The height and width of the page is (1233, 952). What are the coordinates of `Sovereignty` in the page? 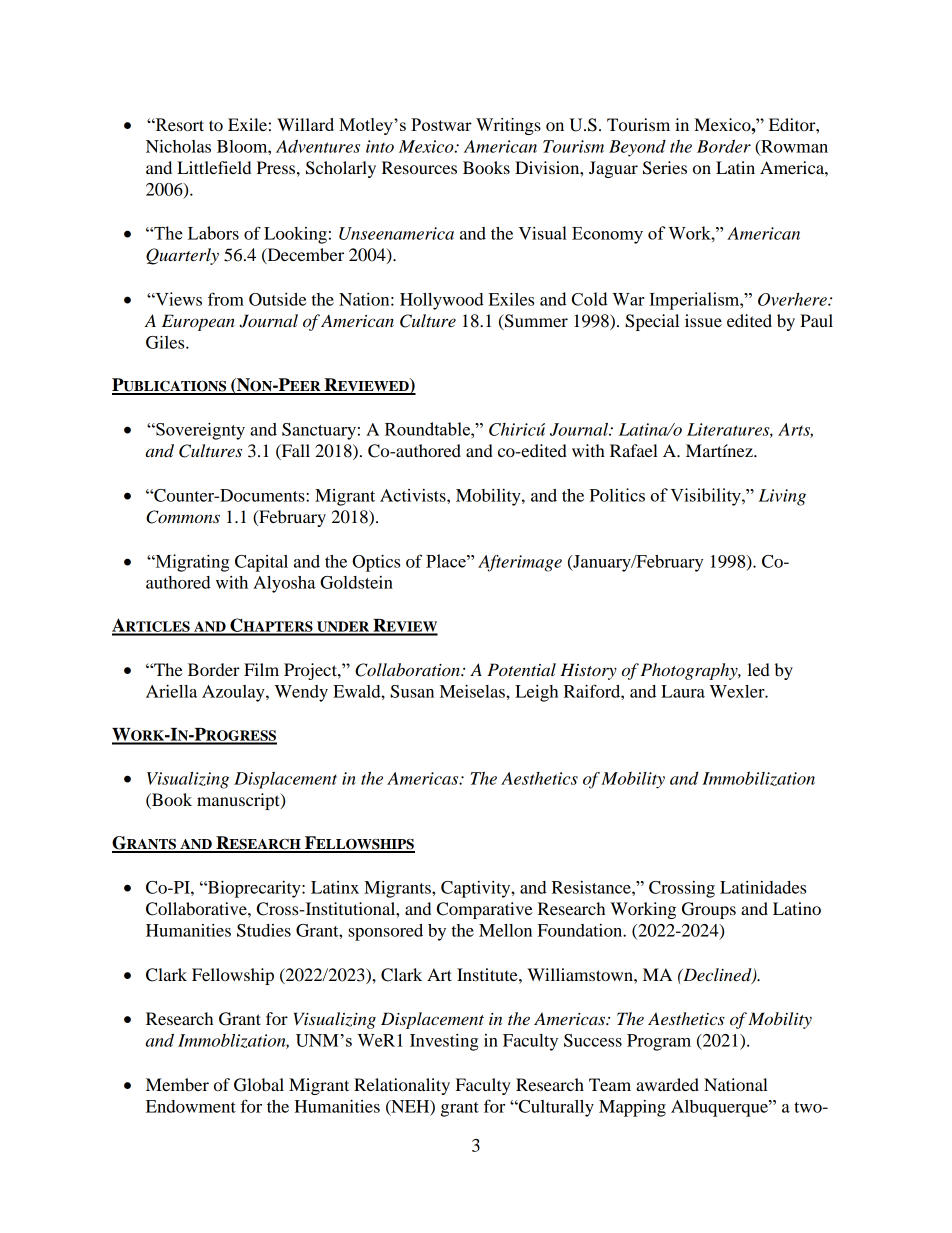 It's located at (199, 431).
